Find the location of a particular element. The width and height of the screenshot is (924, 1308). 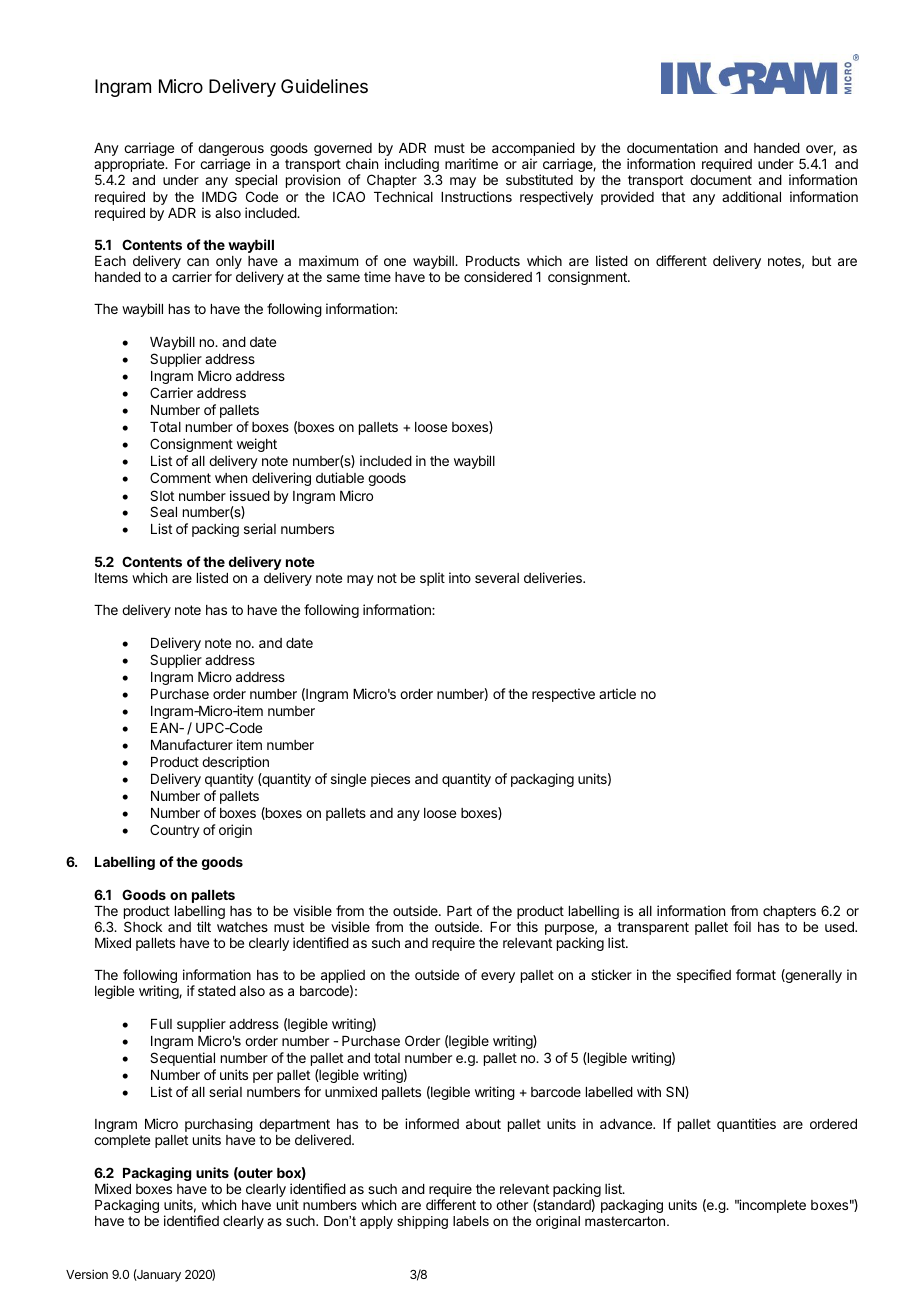

additional is located at coordinates (751, 196).
